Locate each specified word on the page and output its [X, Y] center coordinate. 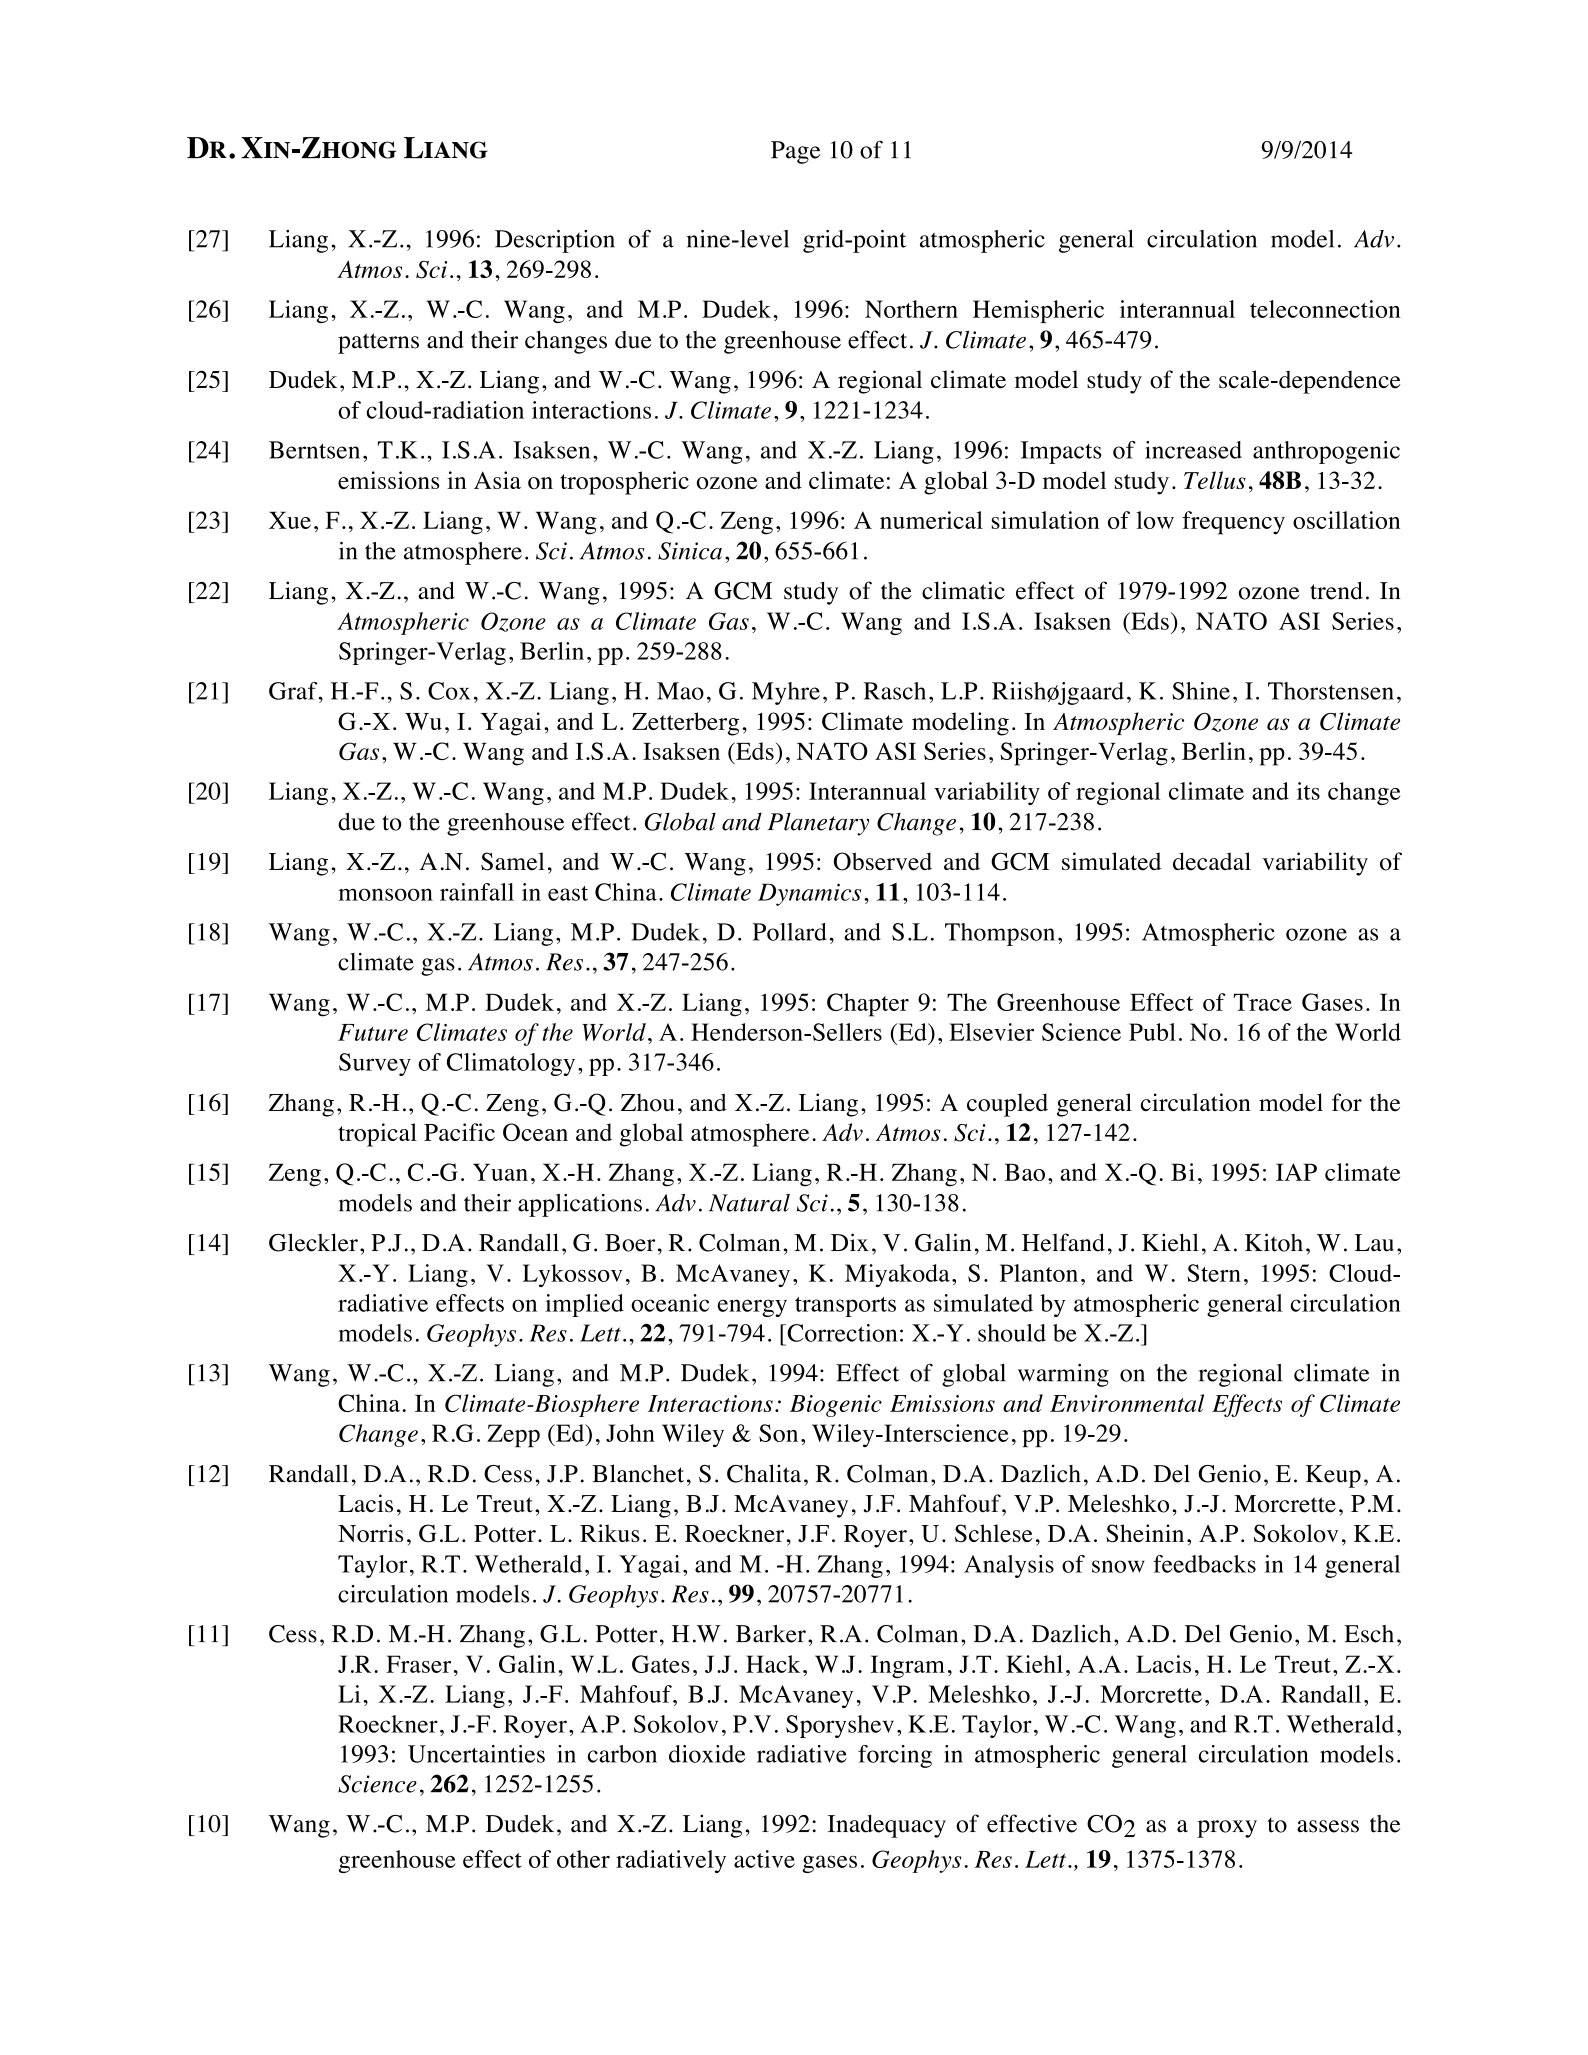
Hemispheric [1038, 311]
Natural [749, 1203]
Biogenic [836, 1406]
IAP [1296, 1172]
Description [555, 241]
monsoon [385, 894]
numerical [931, 520]
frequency [1233, 523]
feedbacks [1204, 1564]
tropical [377, 1135]
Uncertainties [476, 1754]
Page [795, 152]
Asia [497, 480]
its [1308, 791]
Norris [370, 1533]
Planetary [818, 824]
